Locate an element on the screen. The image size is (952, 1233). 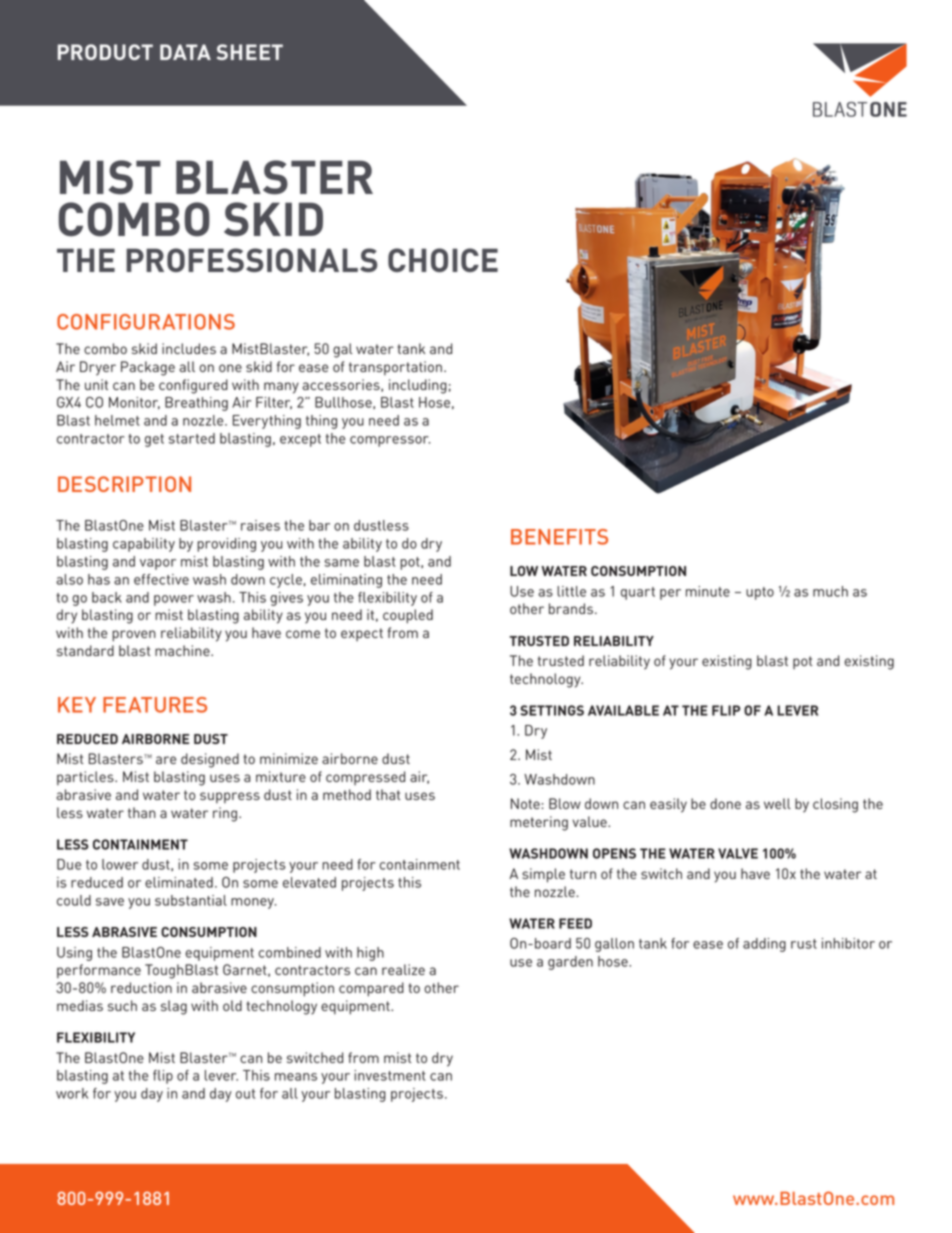
adding is located at coordinates (764, 945).
